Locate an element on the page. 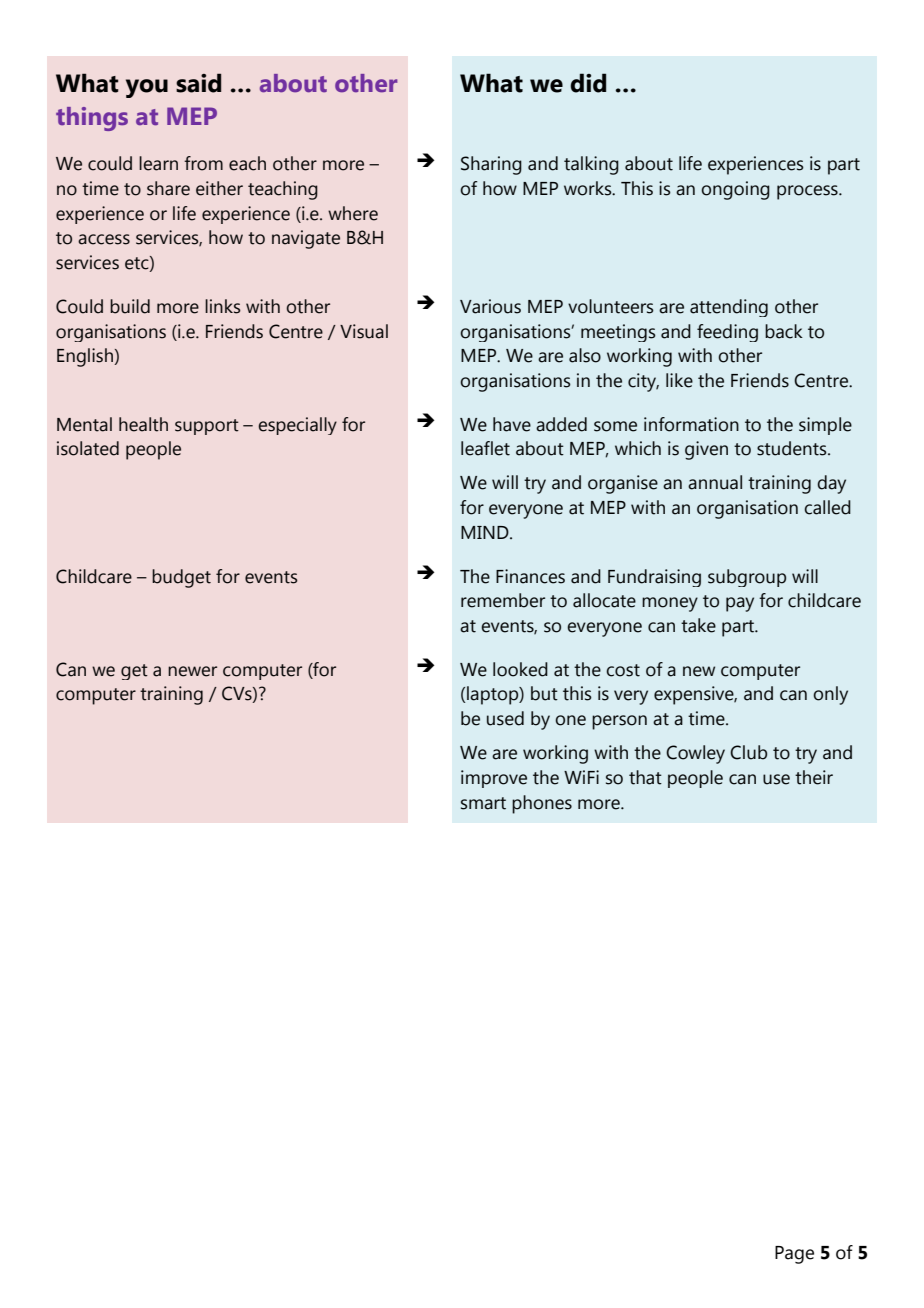  their is located at coordinates (814, 777).
